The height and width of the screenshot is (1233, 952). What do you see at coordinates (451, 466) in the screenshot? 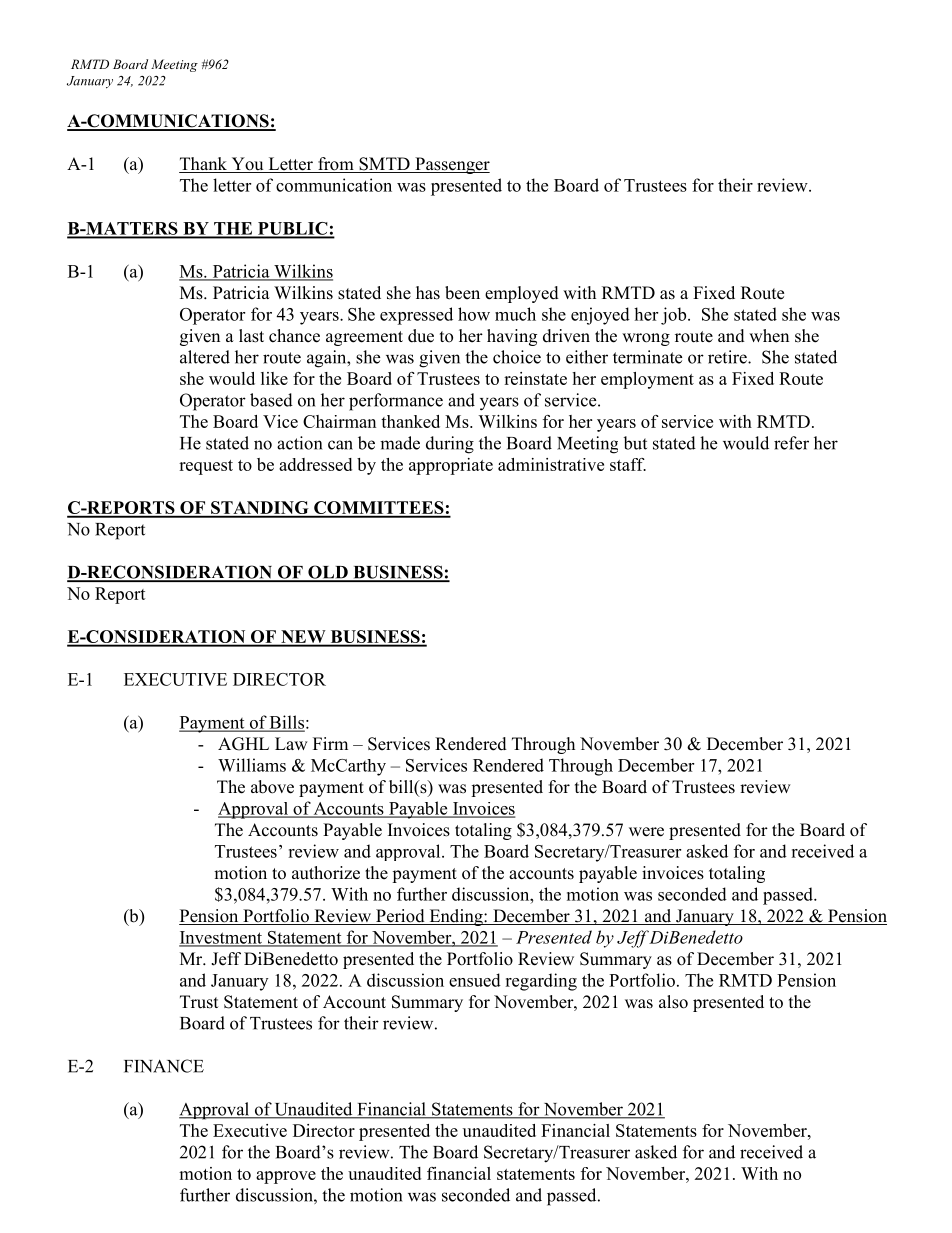
I see `appropriate` at bounding box center [451, 466].
